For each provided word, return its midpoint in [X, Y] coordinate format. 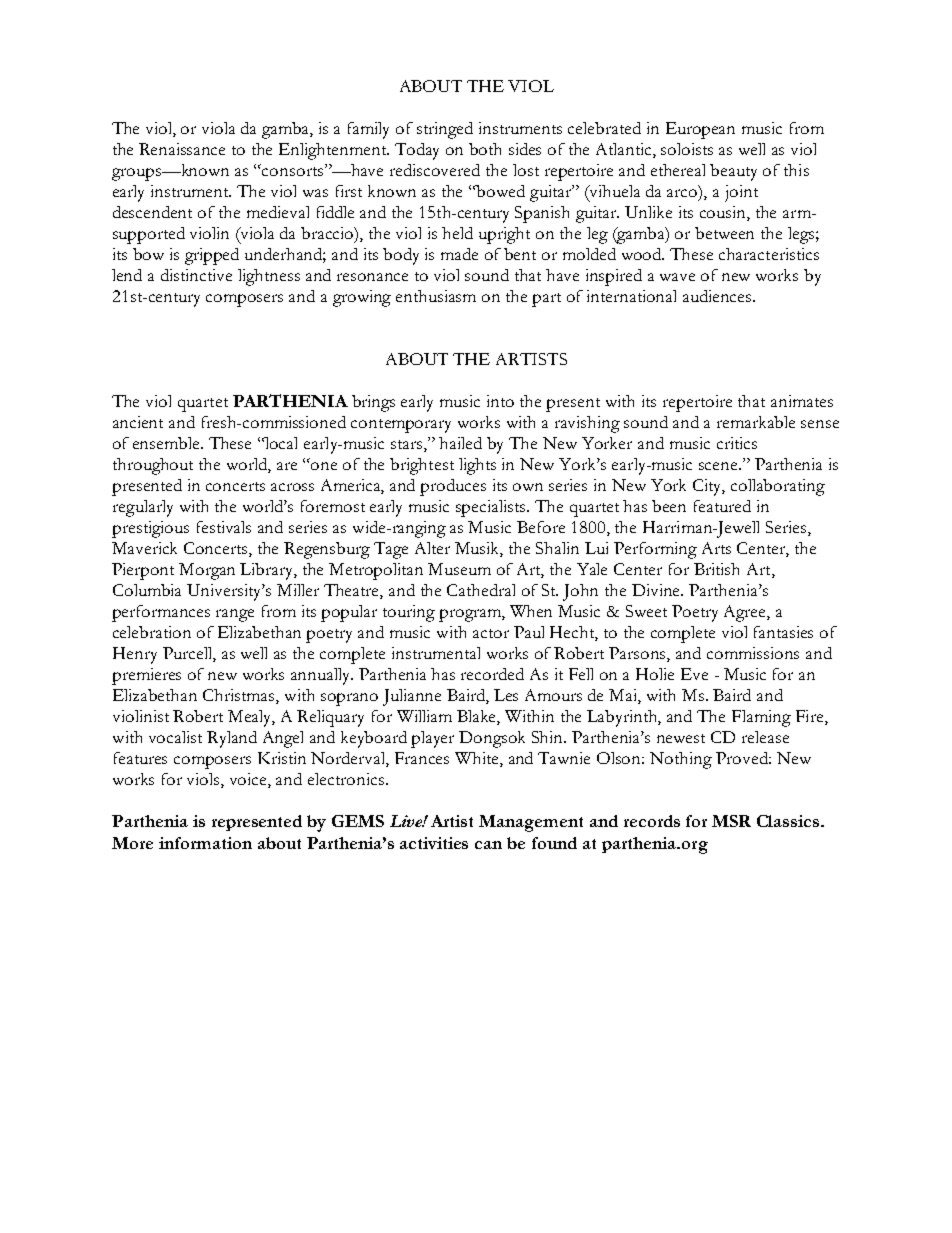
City [709, 487]
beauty [733, 172]
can [488, 845]
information [205, 843]
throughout [153, 466]
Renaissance [182, 149]
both [485, 149]
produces [453, 487]
